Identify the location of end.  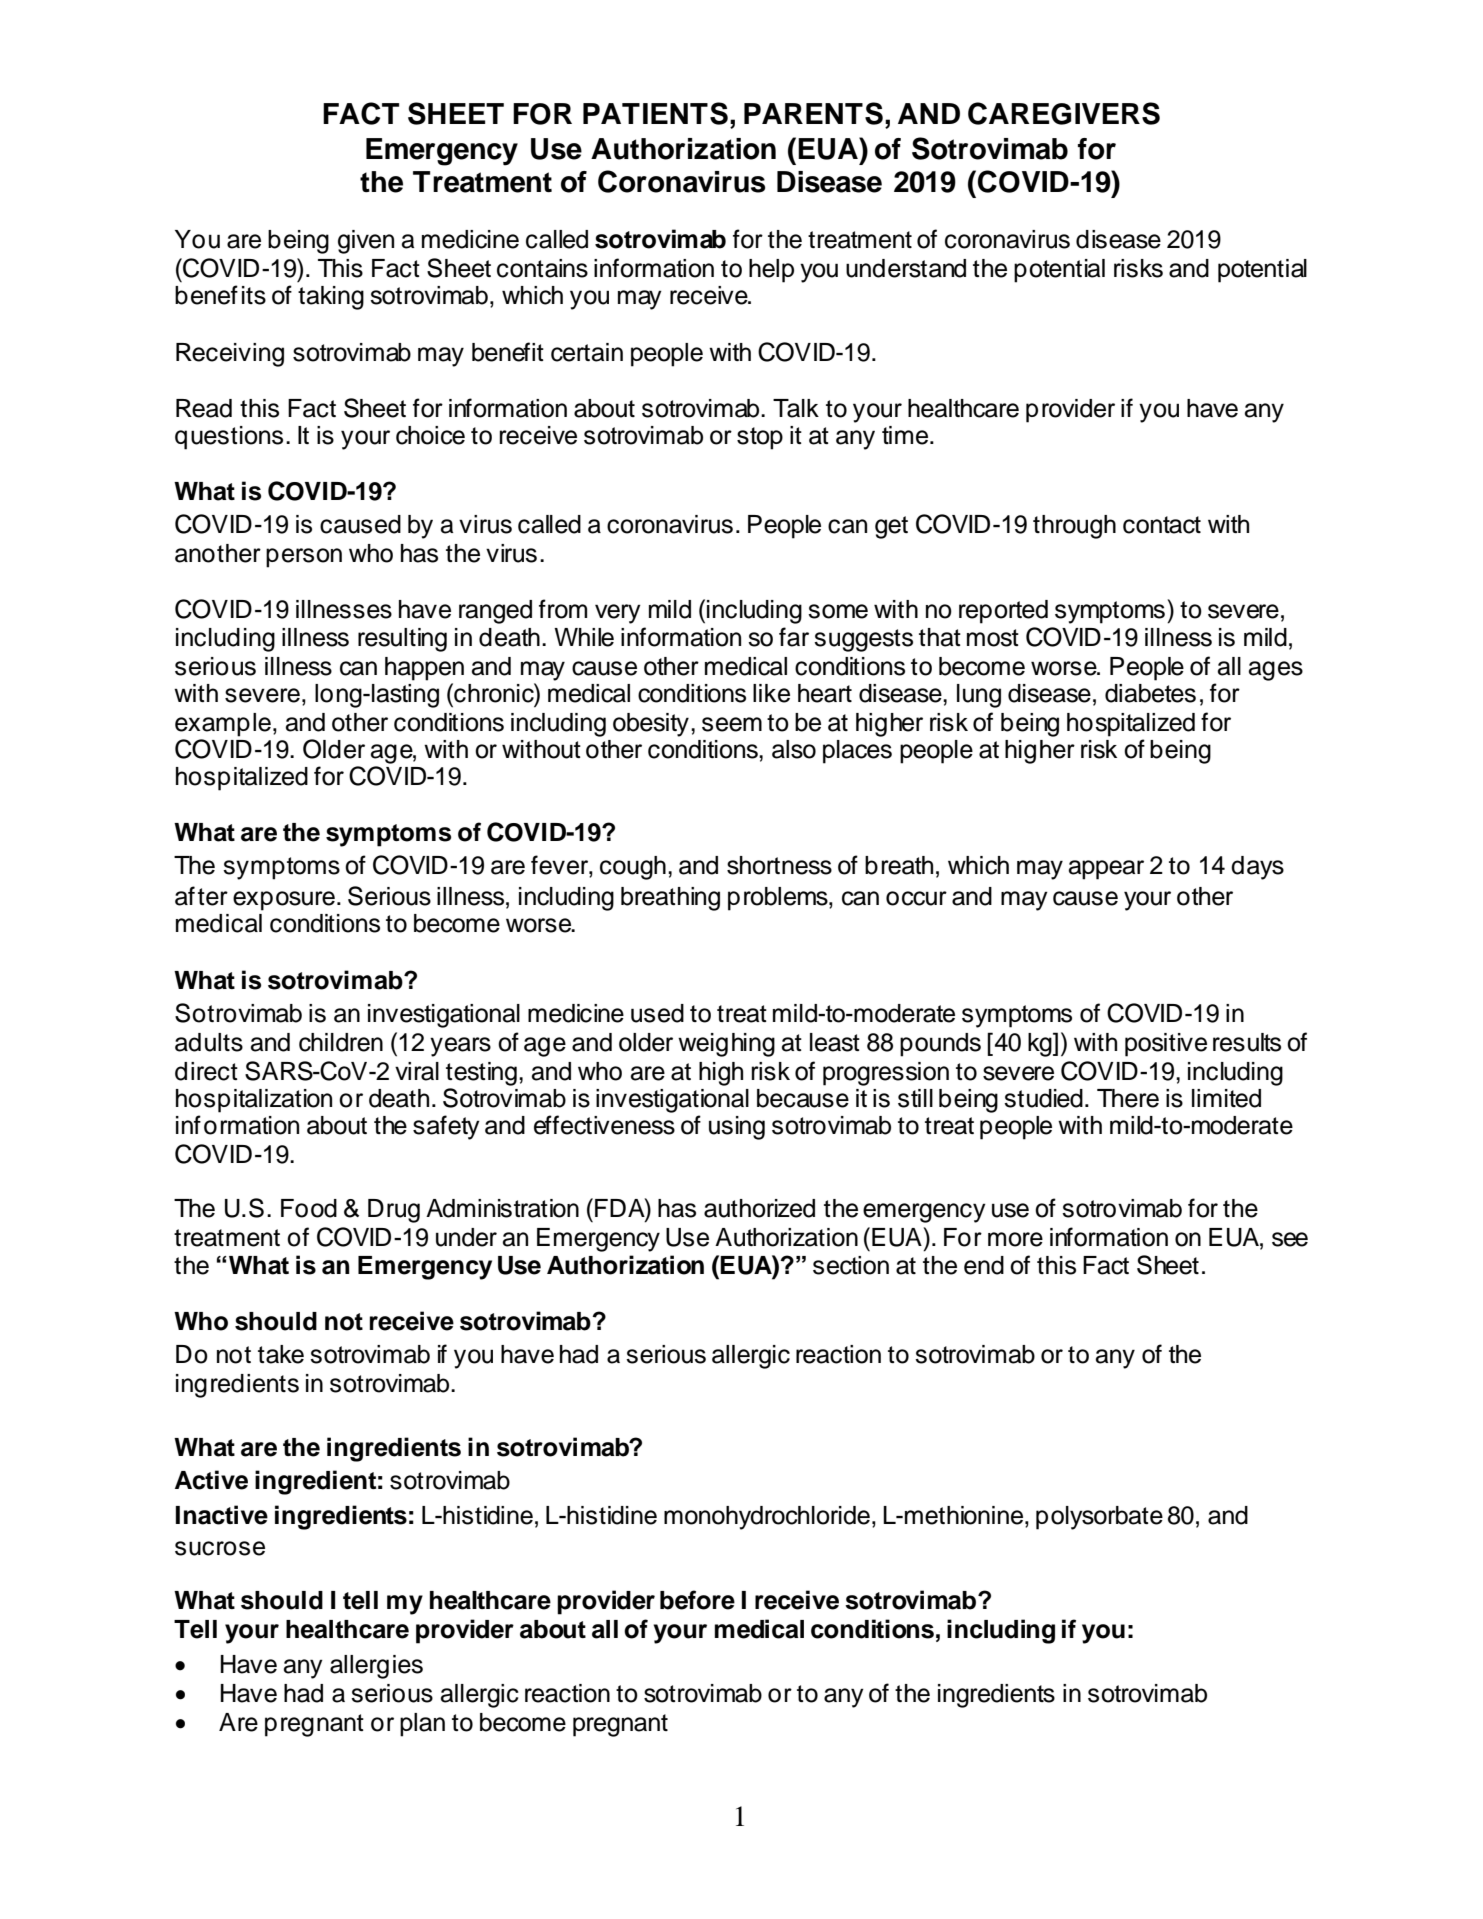
(984, 1265).
